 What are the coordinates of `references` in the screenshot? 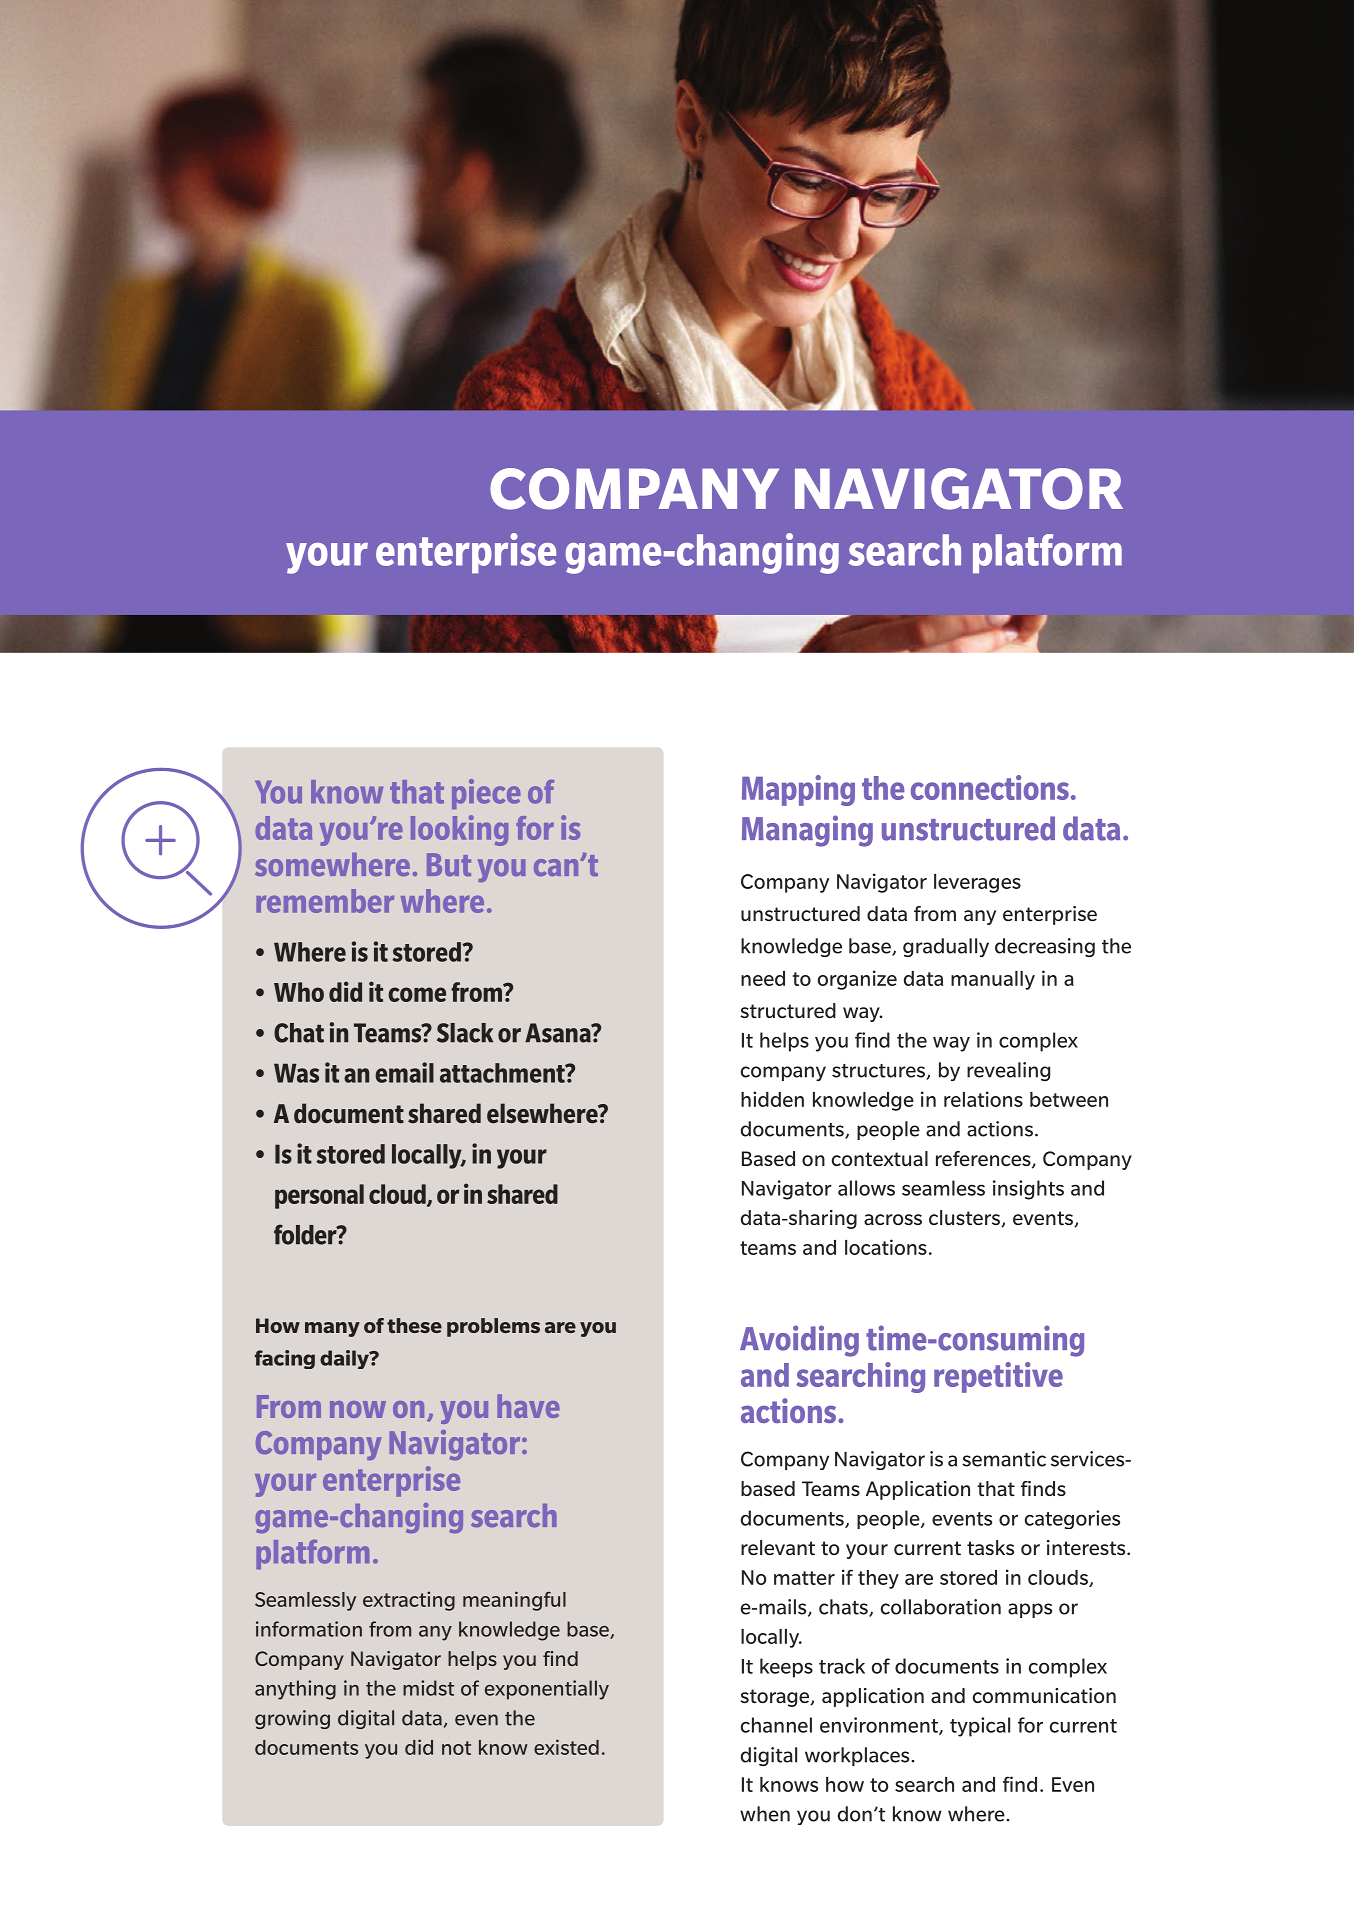 It's located at (984, 1160).
